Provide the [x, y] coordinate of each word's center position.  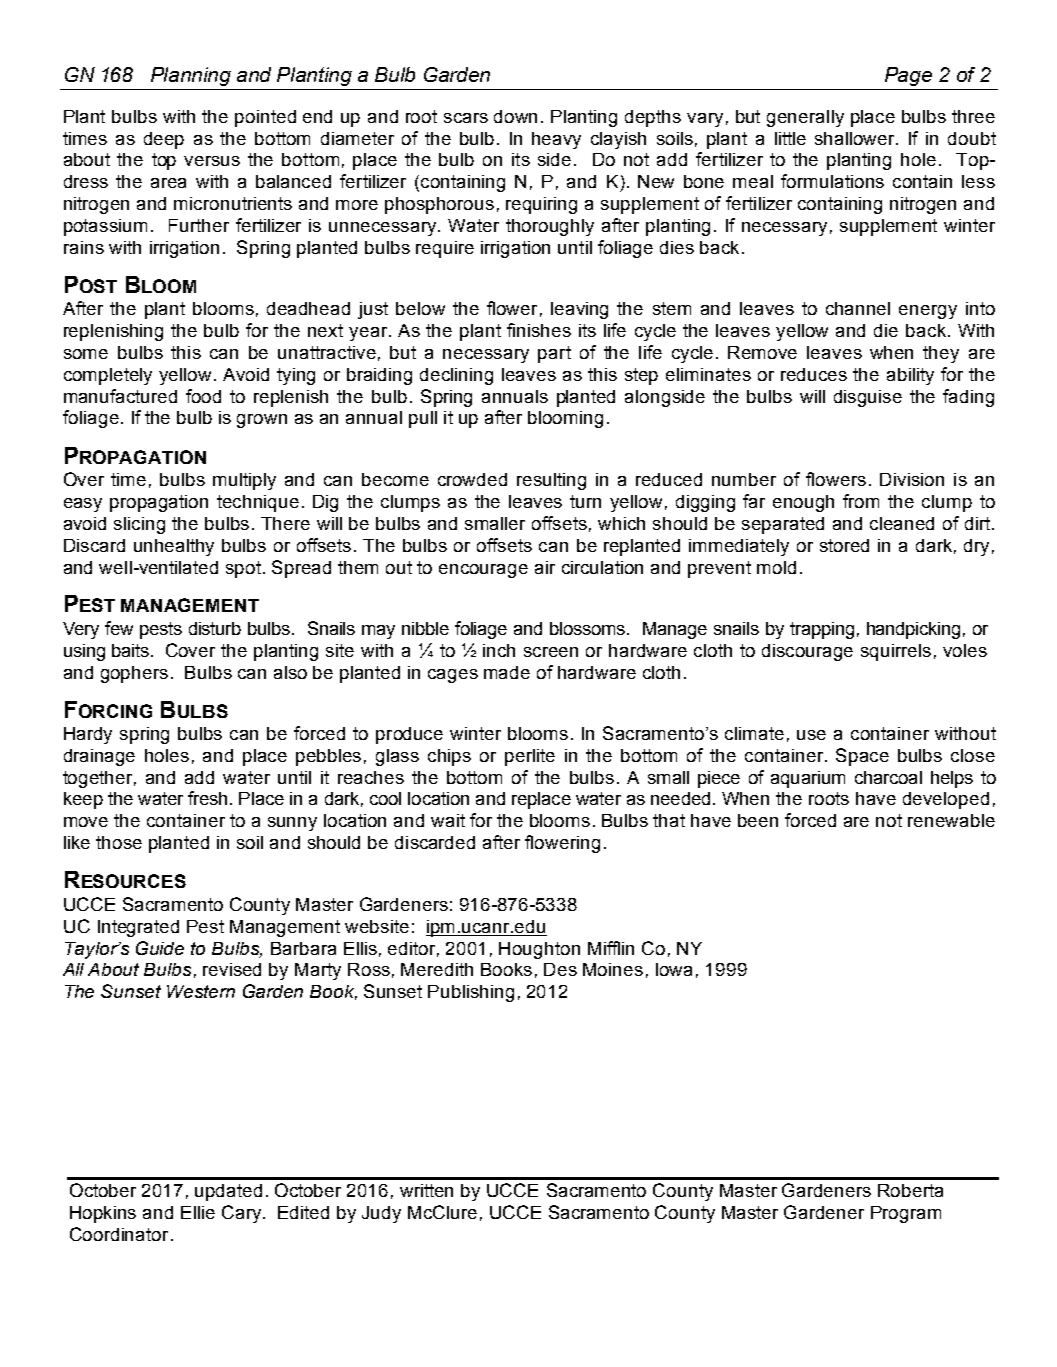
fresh [207, 798]
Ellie [198, 1212]
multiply [244, 481]
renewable [951, 820]
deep [164, 140]
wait [448, 820]
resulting [551, 481]
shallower [856, 138]
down [515, 116]
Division [912, 479]
